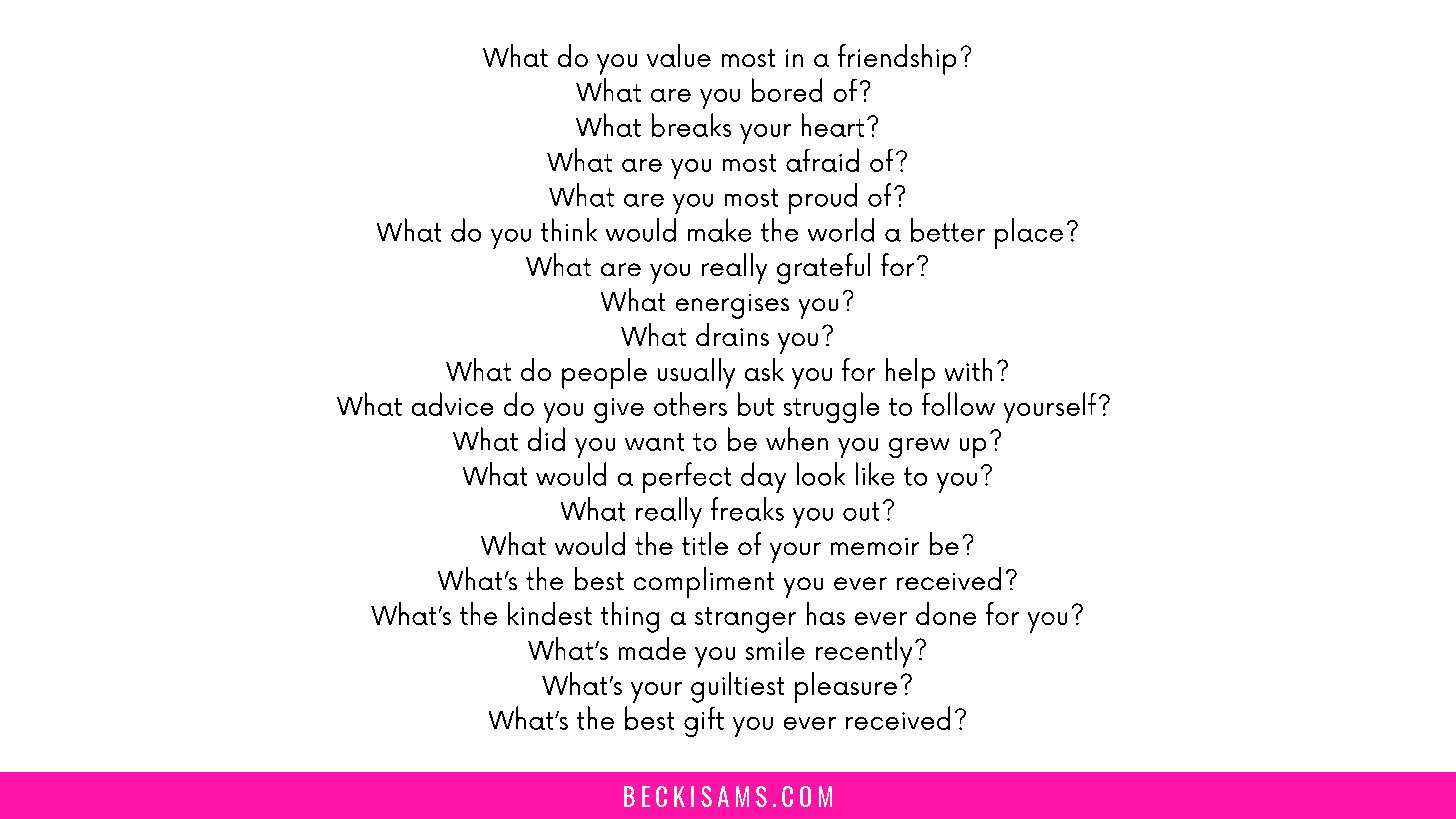 Image resolution: width=1456 pixels, height=819 pixels. Describe the element at coordinates (946, 613) in the image. I see `done` at that location.
